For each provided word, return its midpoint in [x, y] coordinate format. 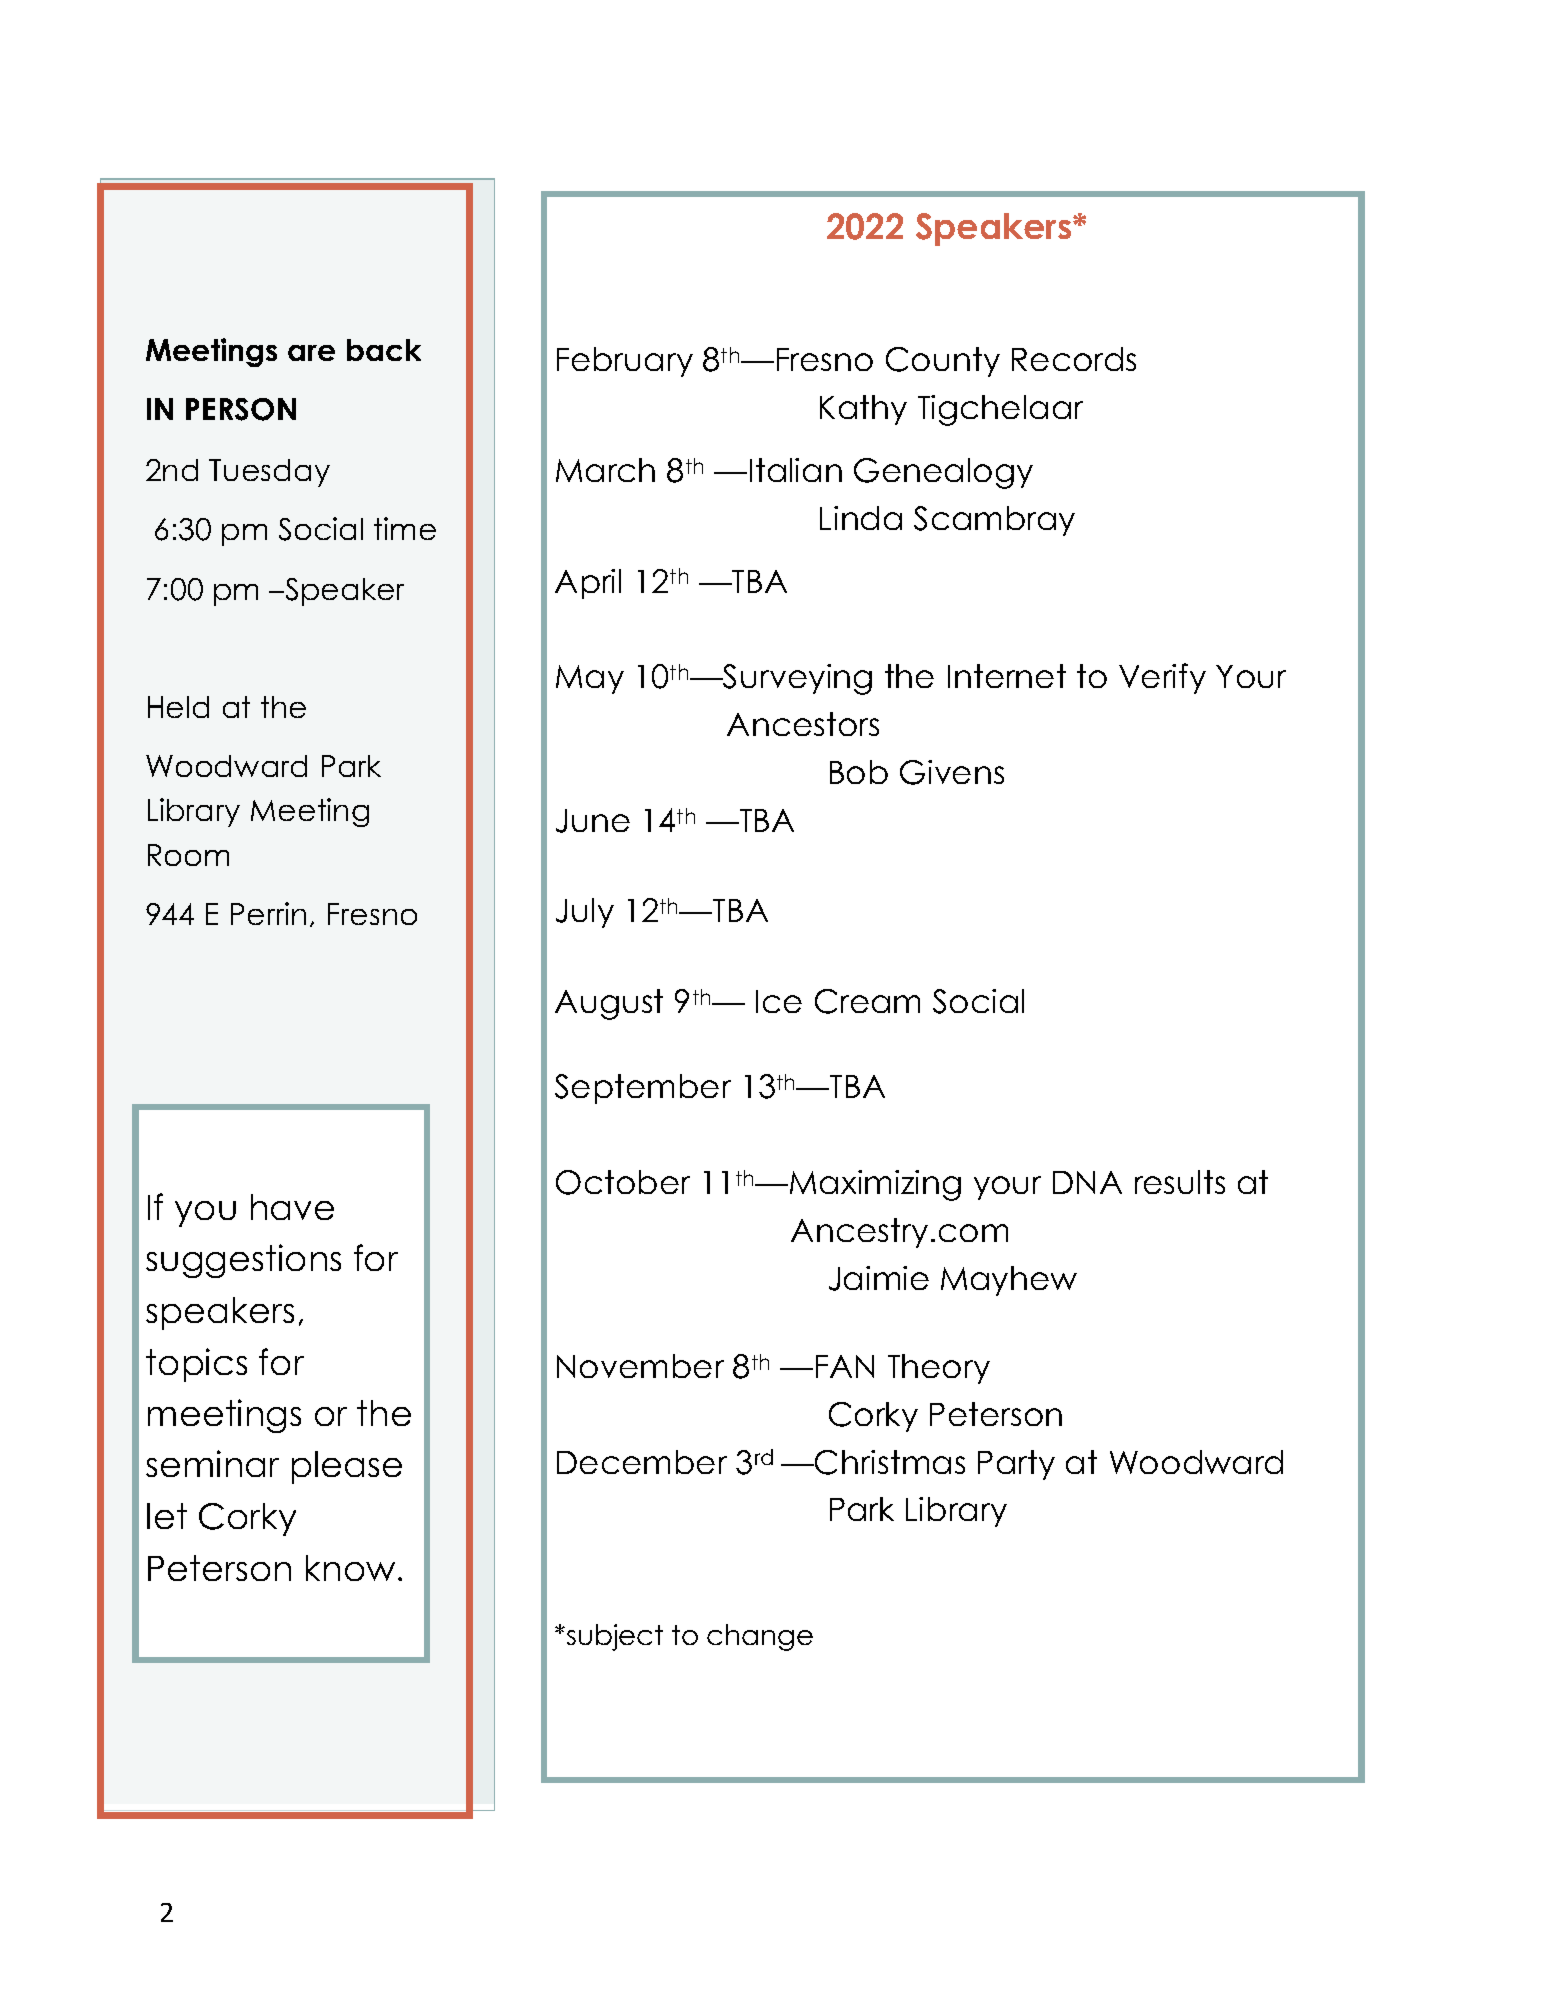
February [625, 362]
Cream [867, 1001]
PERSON [241, 409]
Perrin [268, 913]
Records [1074, 359]
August [609, 1004]
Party [1016, 1465]
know [350, 1568]
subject [615, 1637]
